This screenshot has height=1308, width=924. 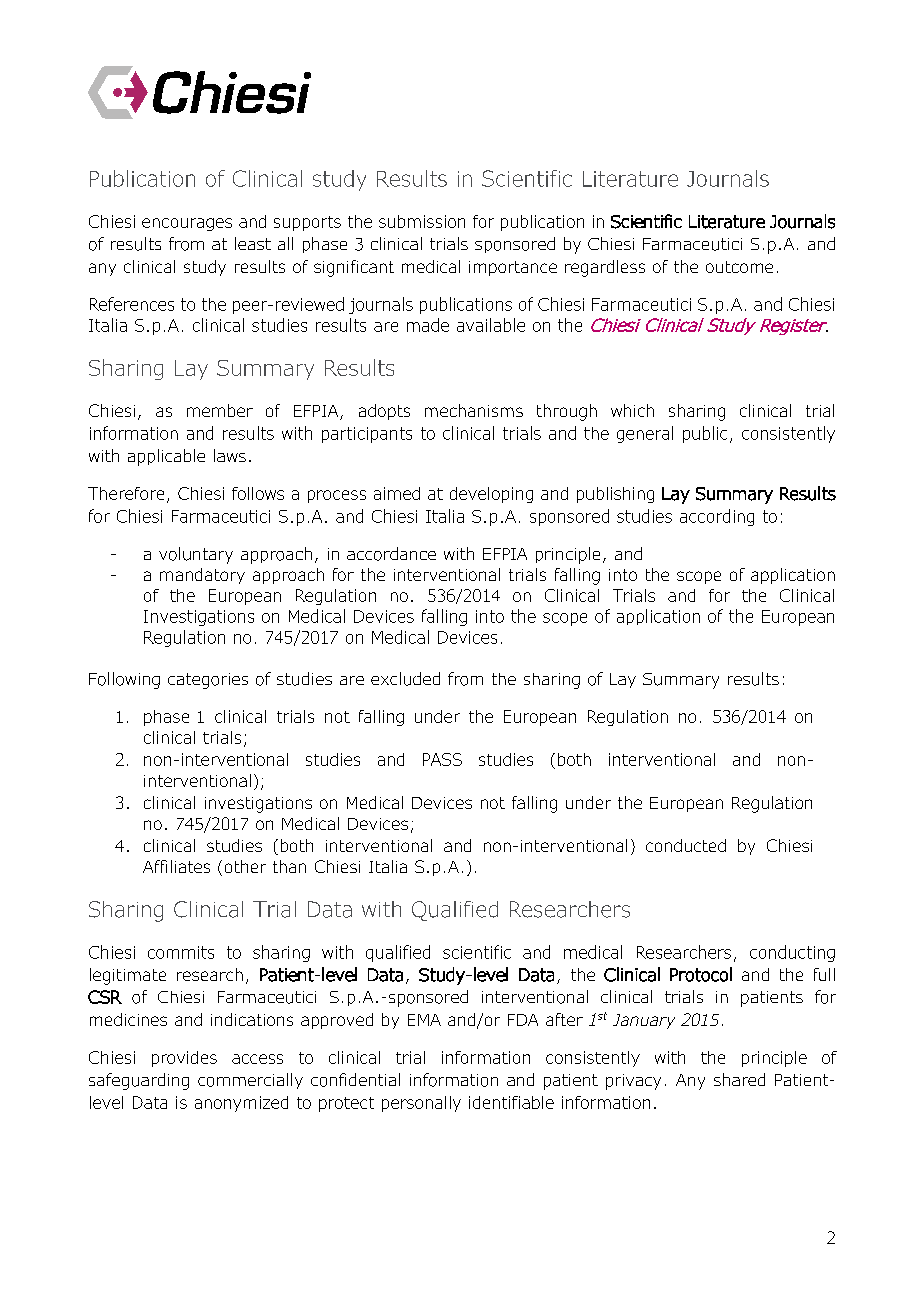 What do you see at coordinates (442, 759) in the screenshot?
I see `PASS` at bounding box center [442, 759].
